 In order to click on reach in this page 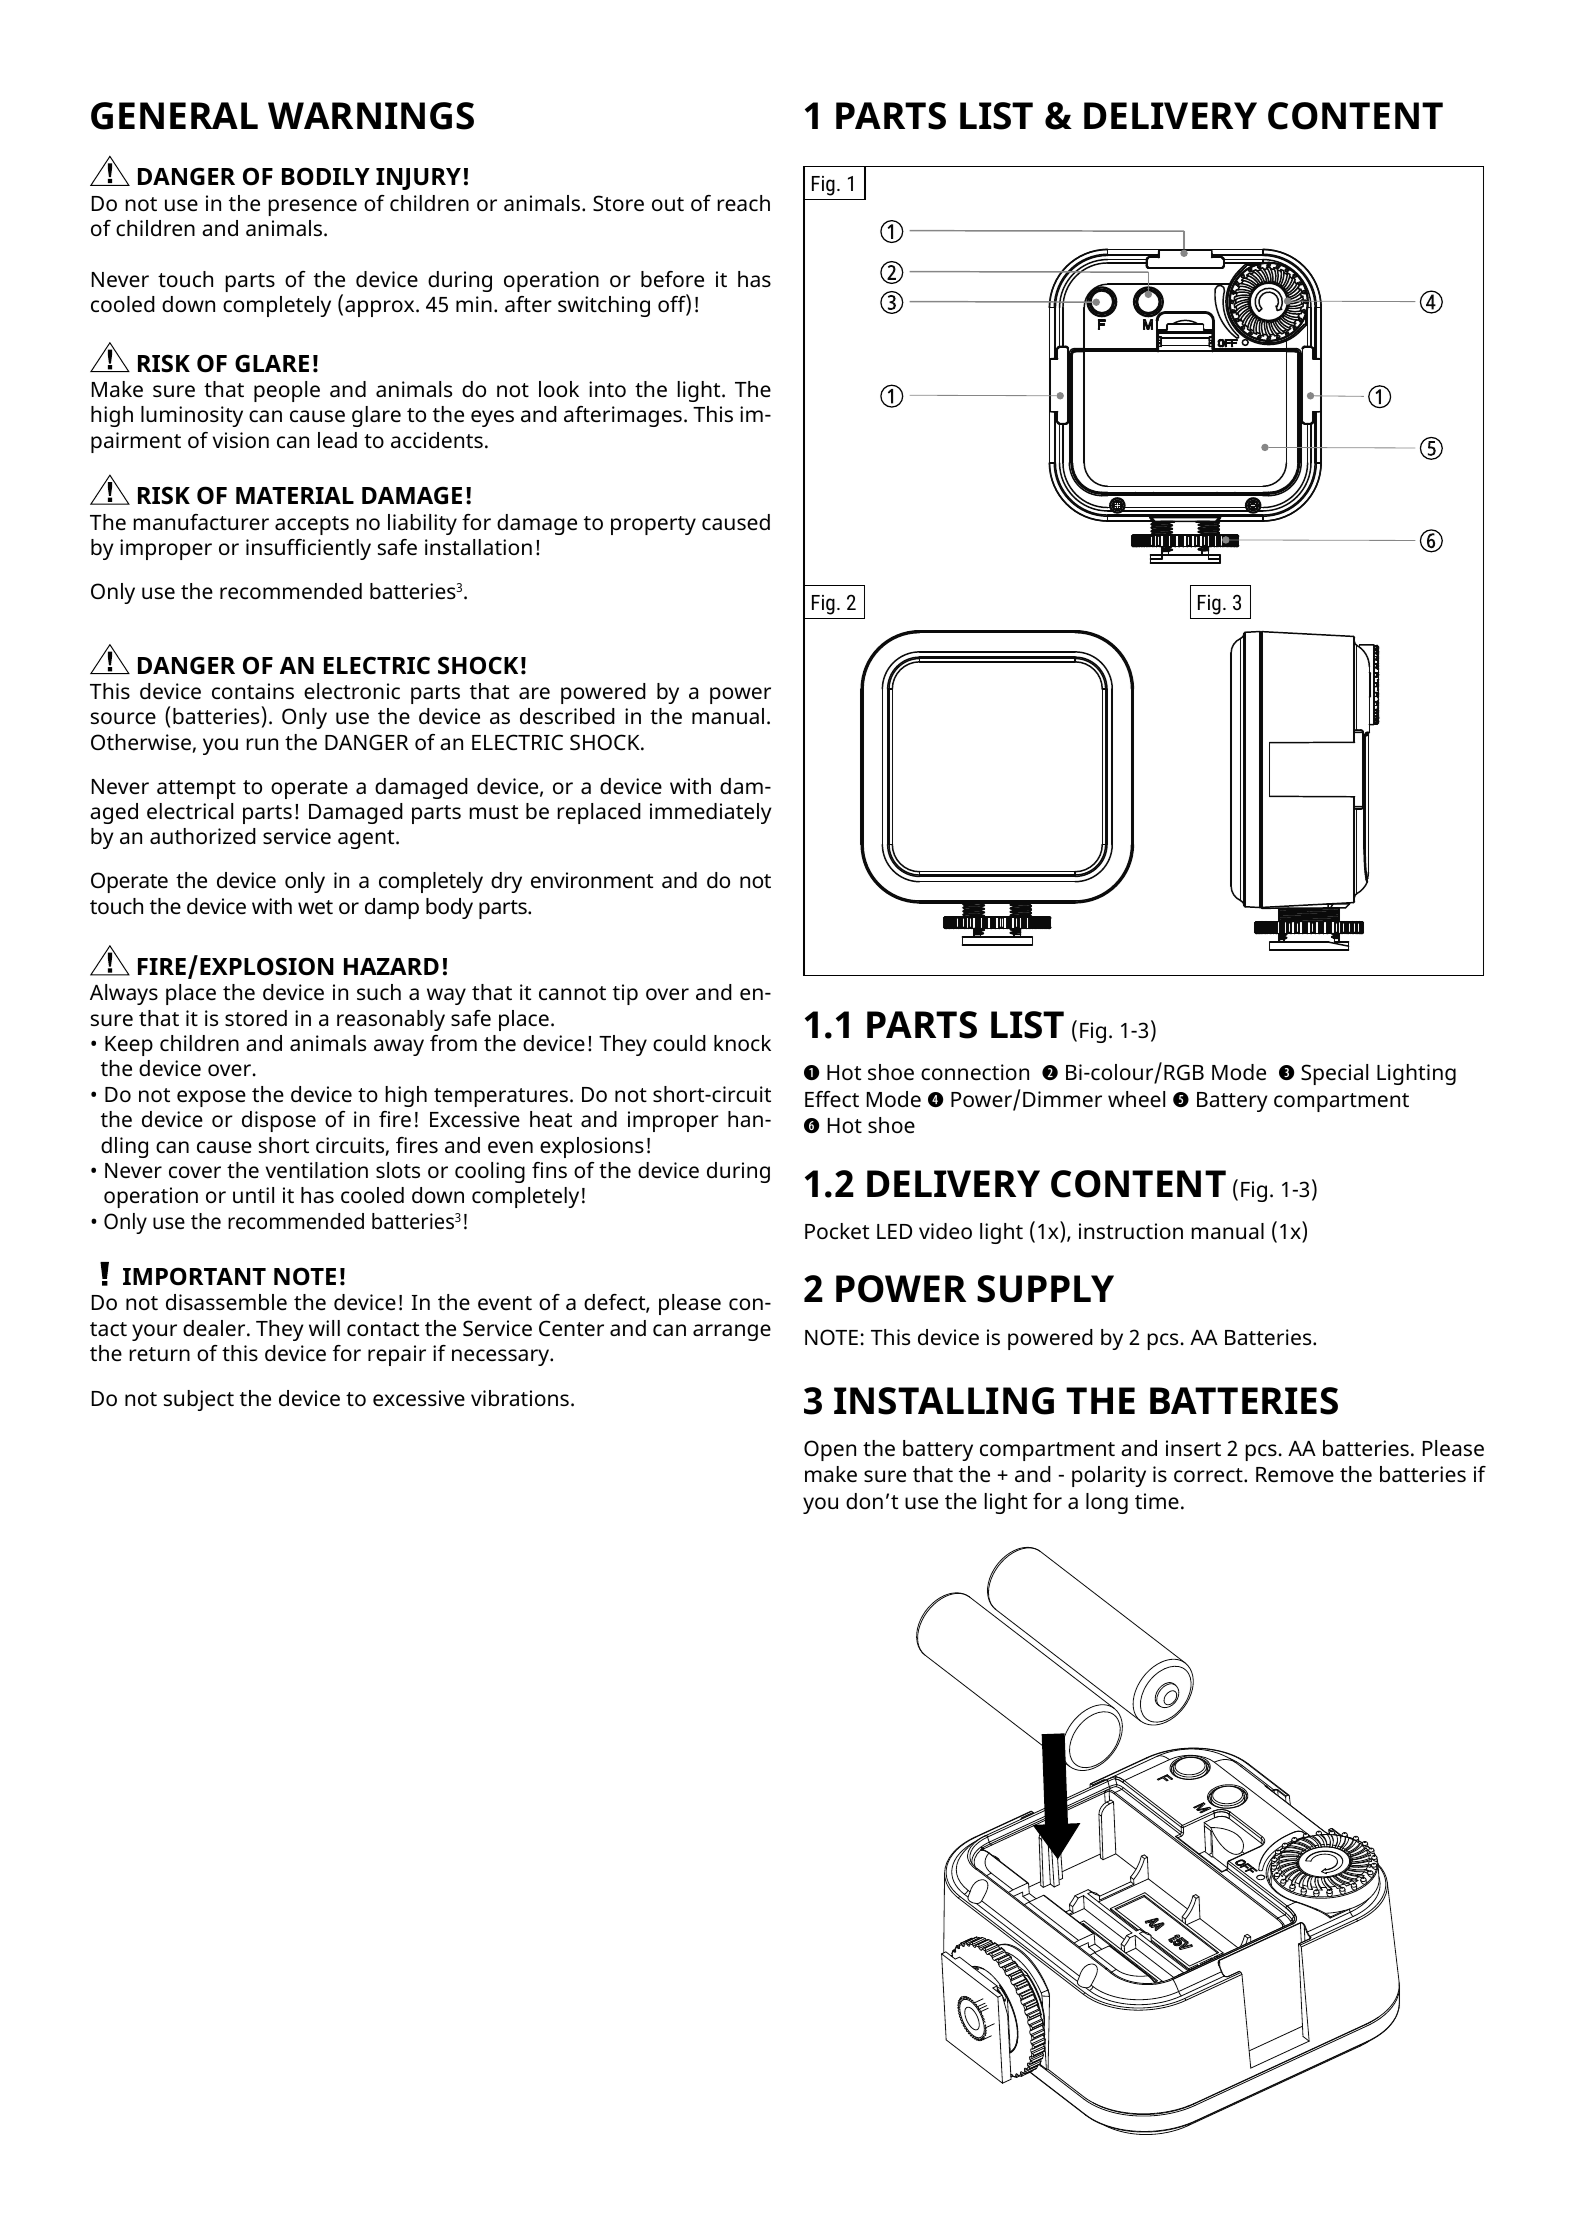, I will do `click(743, 203)`.
